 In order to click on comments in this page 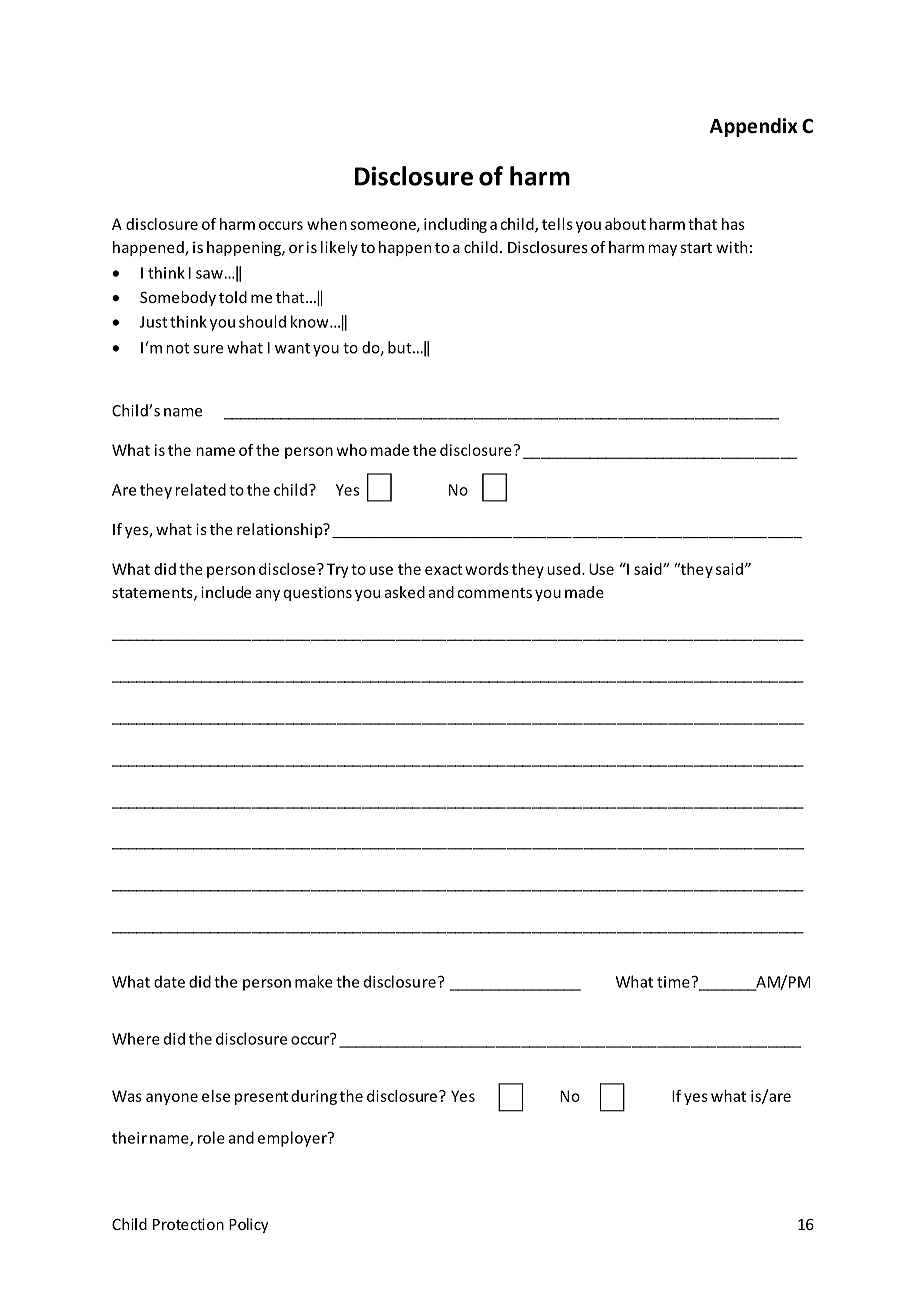, I will do `click(494, 593)`.
